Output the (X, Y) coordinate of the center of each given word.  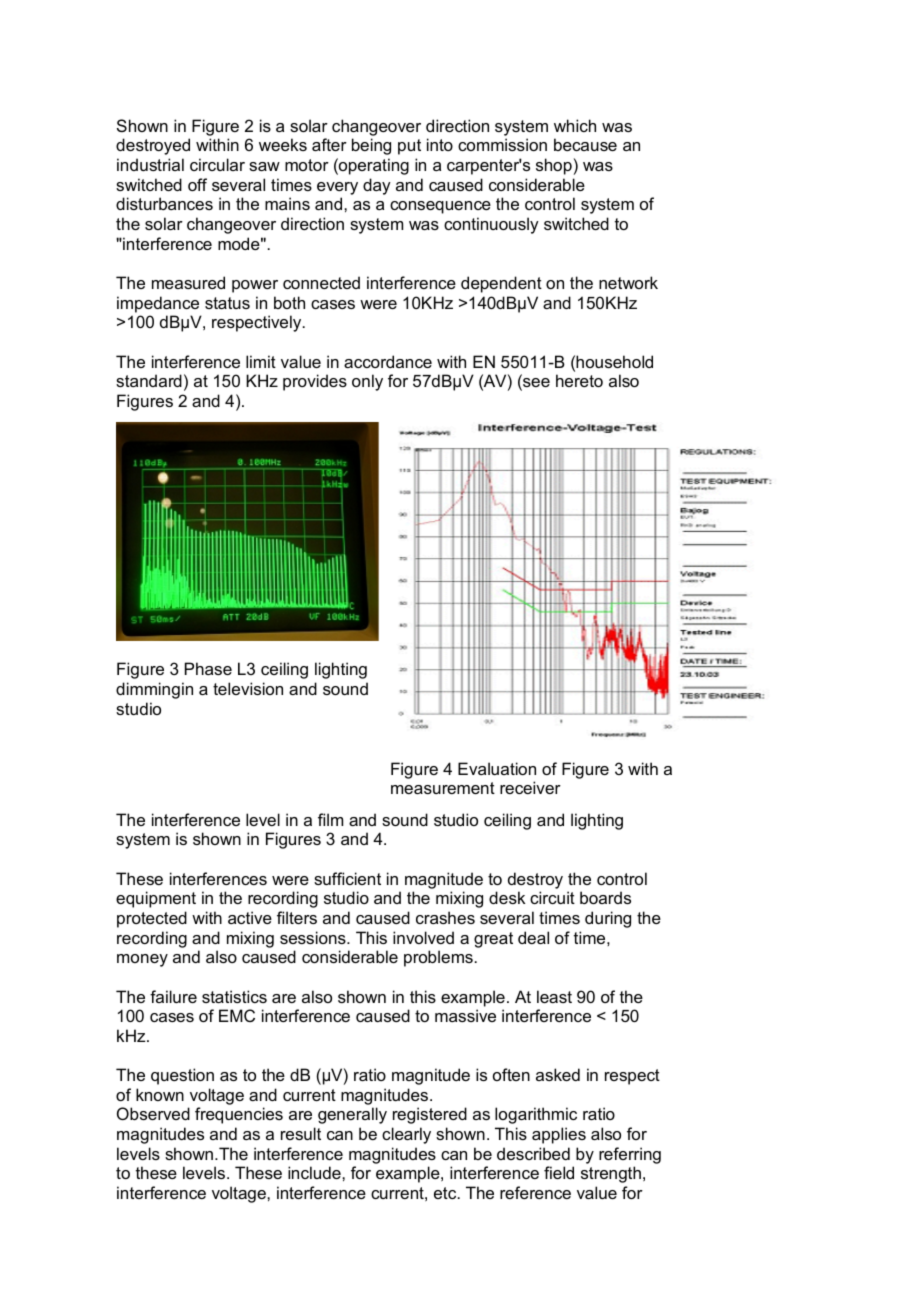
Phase (208, 668)
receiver (530, 787)
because (585, 144)
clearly (406, 1135)
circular (217, 164)
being (371, 146)
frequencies (239, 1115)
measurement (443, 788)
